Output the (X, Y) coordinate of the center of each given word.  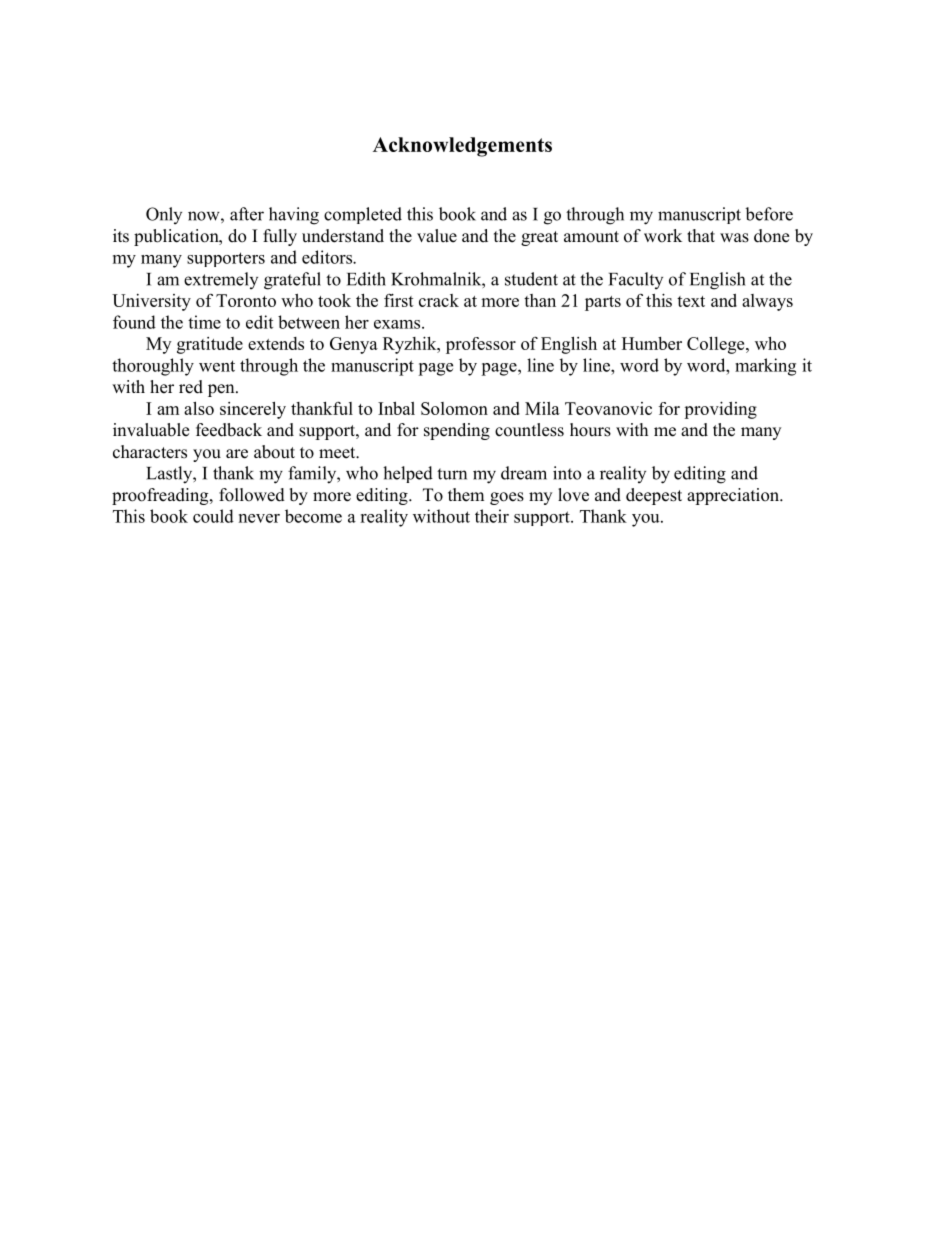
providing (720, 410)
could (213, 516)
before (769, 214)
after (247, 214)
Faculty (636, 280)
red (191, 387)
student (531, 279)
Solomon (454, 408)
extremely (221, 280)
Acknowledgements (462, 147)
